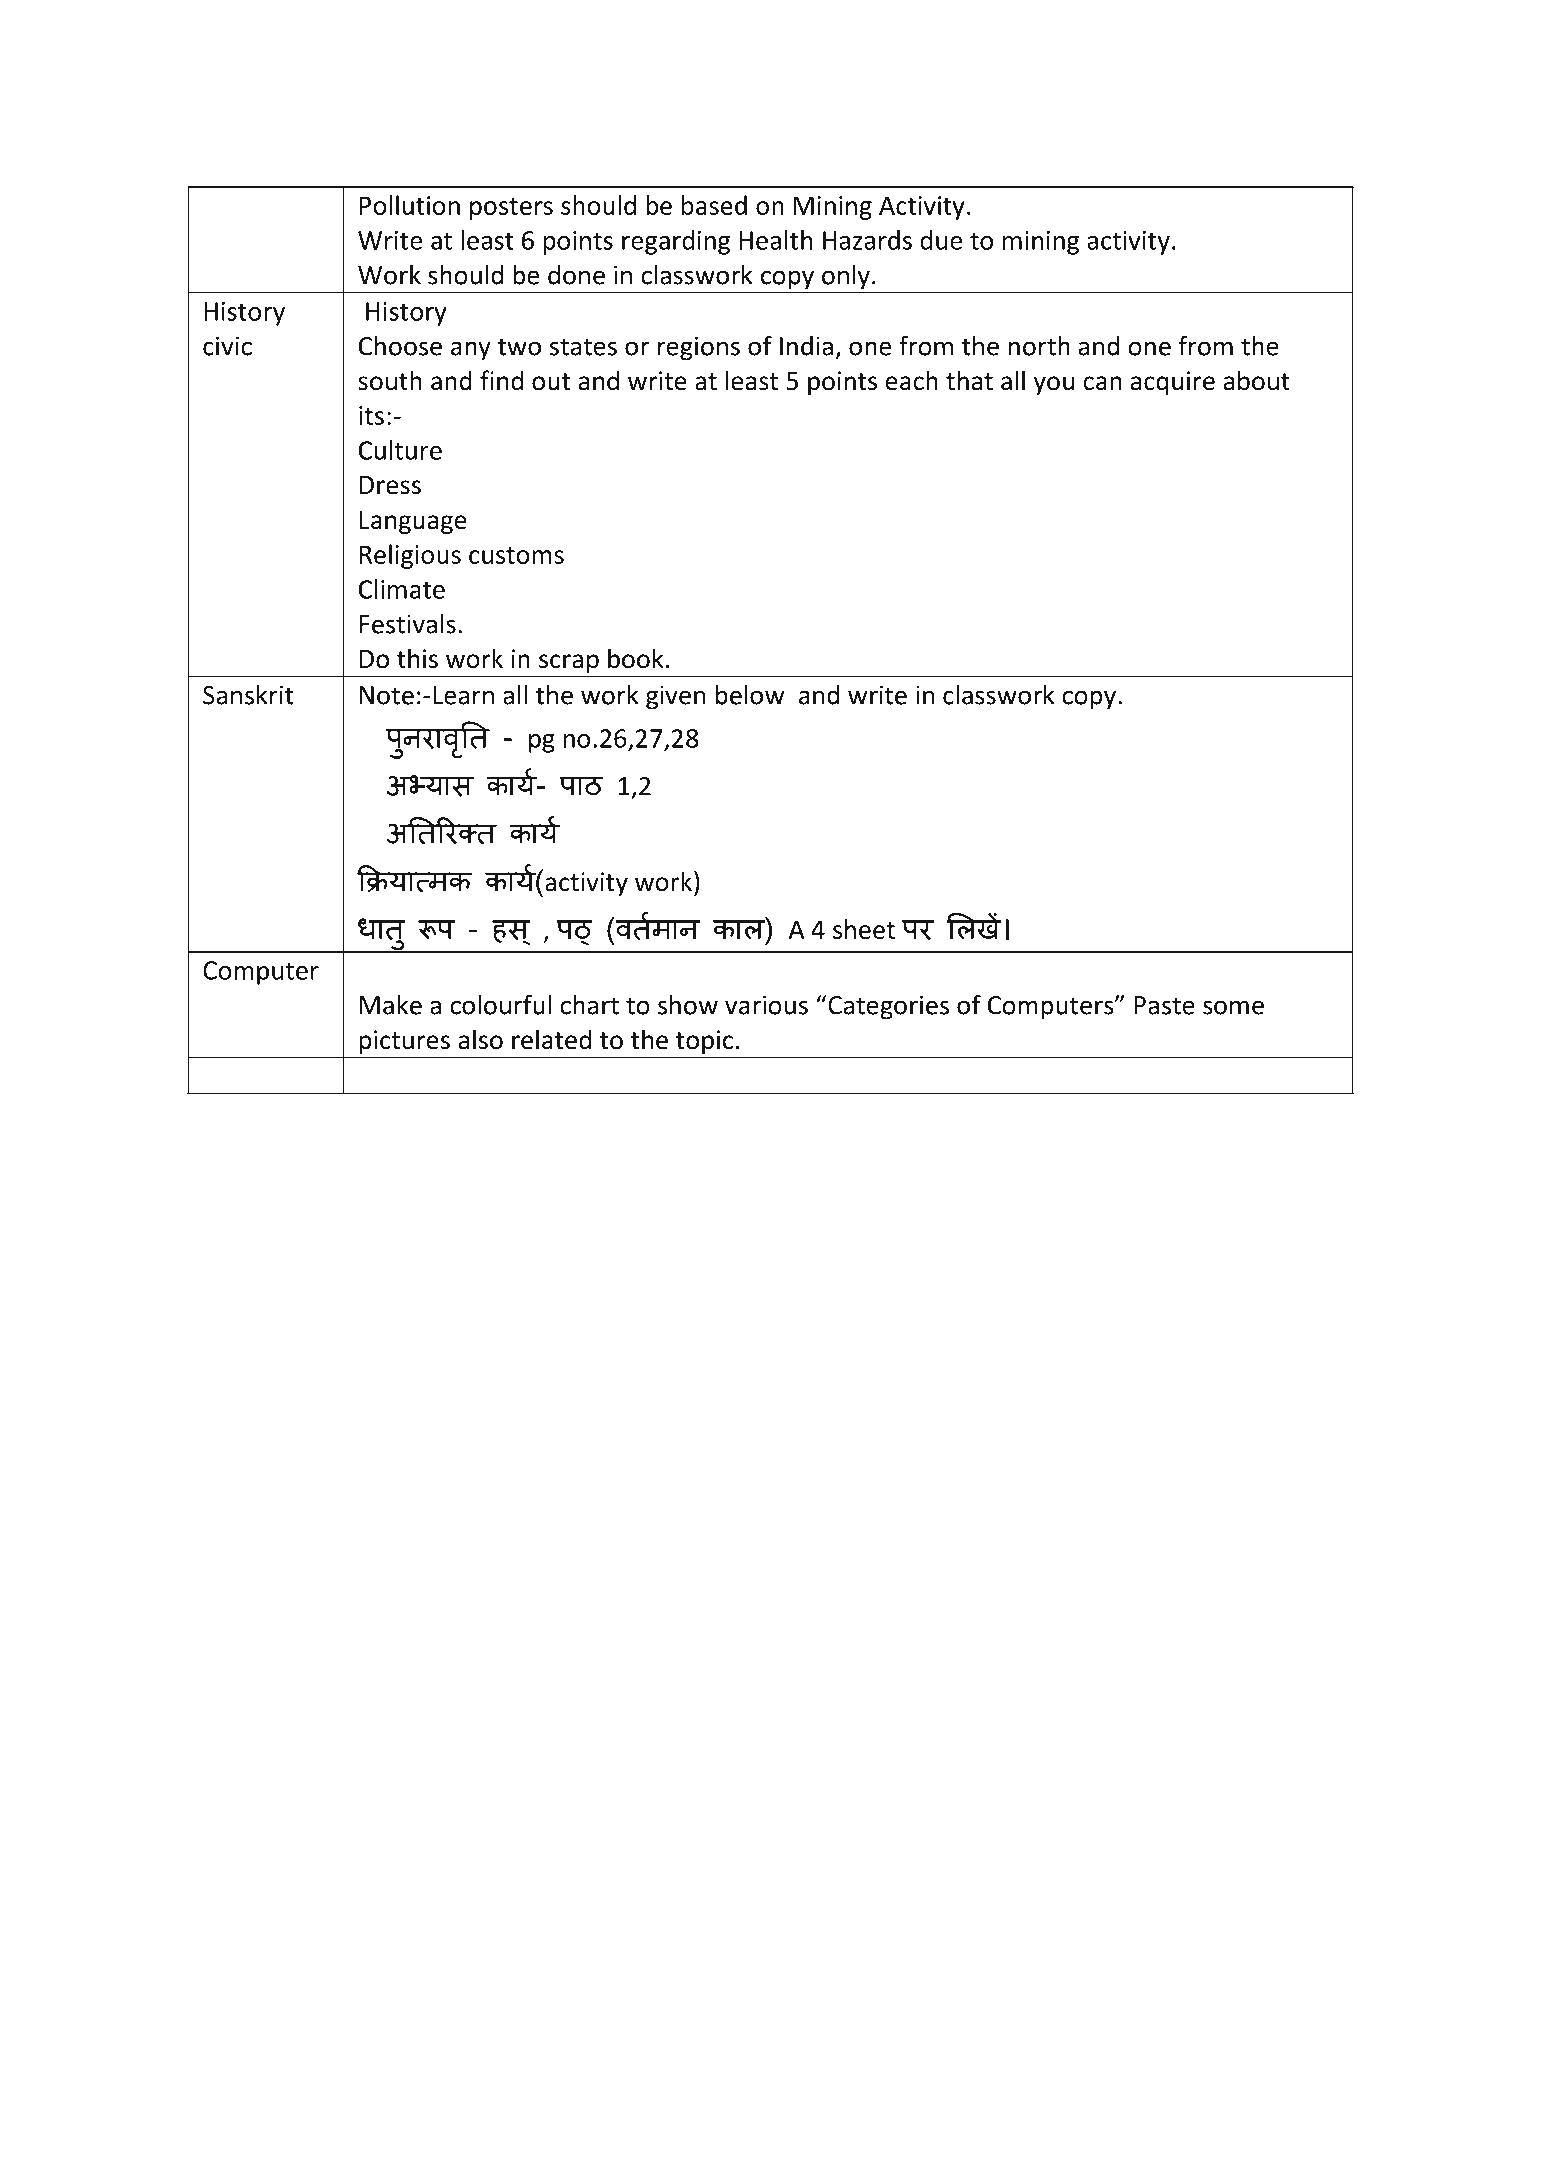 This page has height=2180, width=1541. I want to click on can, so click(1102, 383).
